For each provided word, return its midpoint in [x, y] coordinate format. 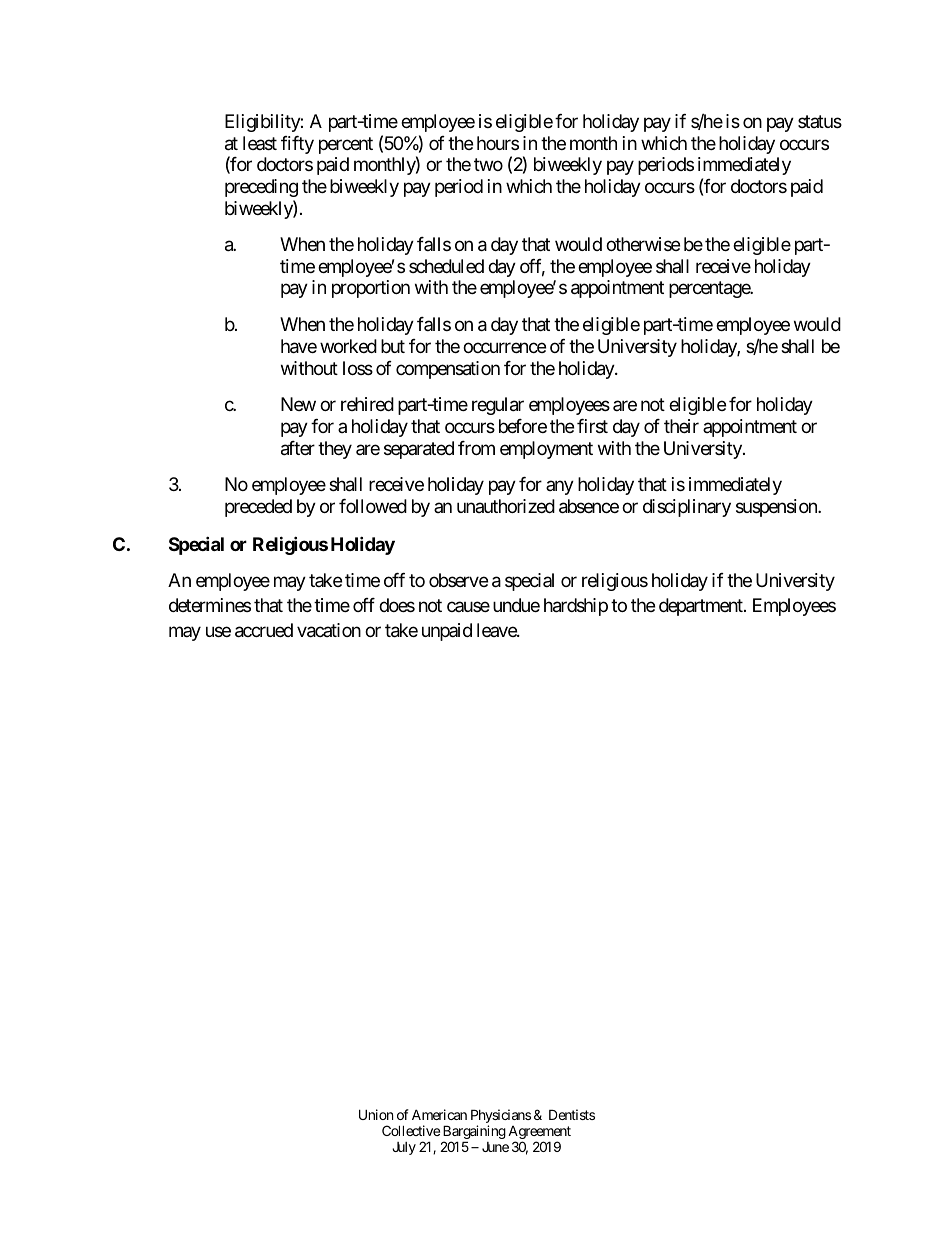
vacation [329, 630]
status [820, 122]
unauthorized [506, 506]
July [404, 1148]
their [681, 426]
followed [373, 506]
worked [348, 346]
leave [497, 630]
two [488, 165]
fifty [297, 145]
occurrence [504, 347]
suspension [777, 508]
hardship [576, 607]
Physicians [501, 1117]
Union [376, 1114]
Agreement [539, 1134]
